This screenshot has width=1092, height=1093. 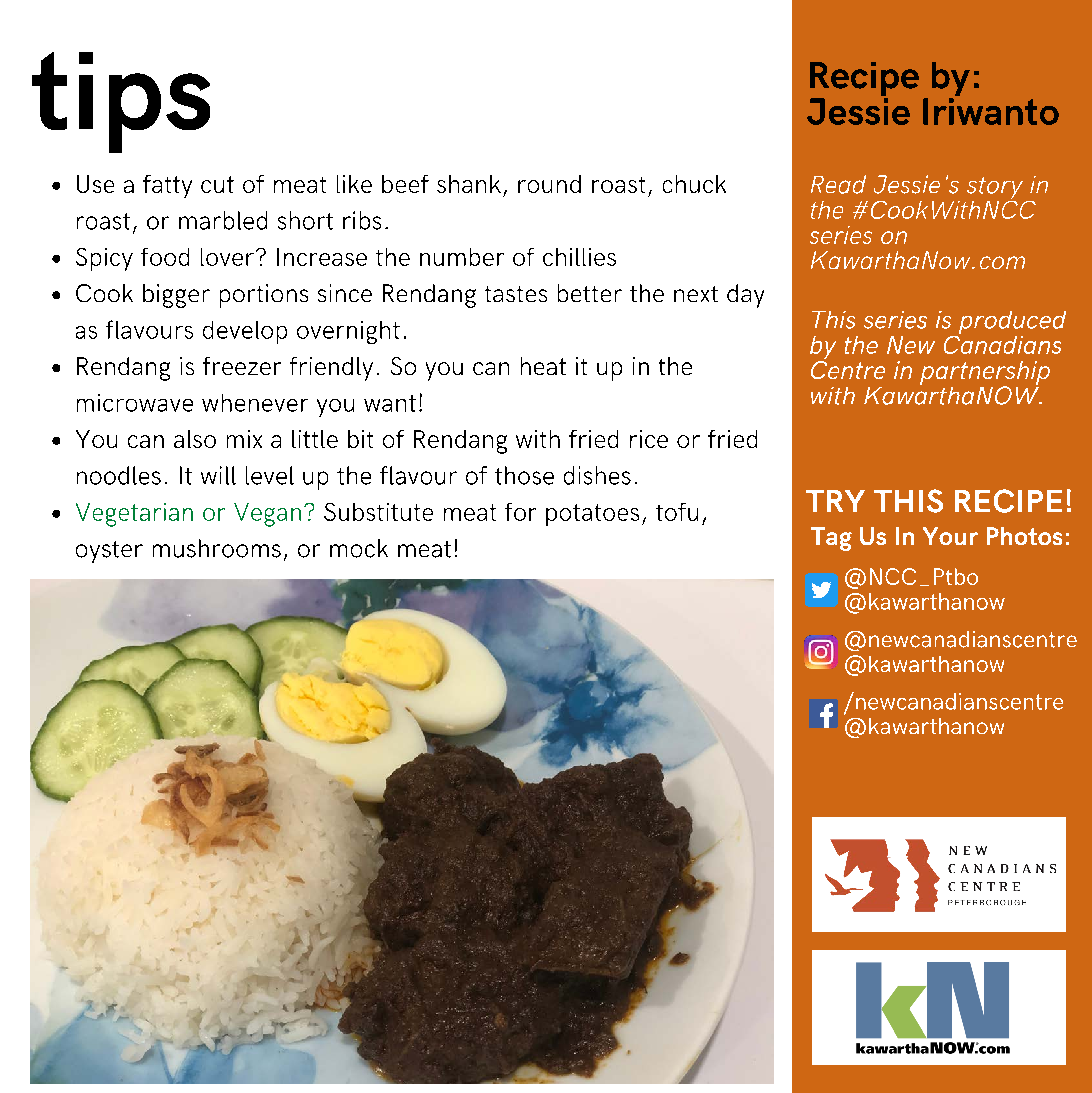 What do you see at coordinates (516, 294) in the screenshot?
I see `tastes` at bounding box center [516, 294].
